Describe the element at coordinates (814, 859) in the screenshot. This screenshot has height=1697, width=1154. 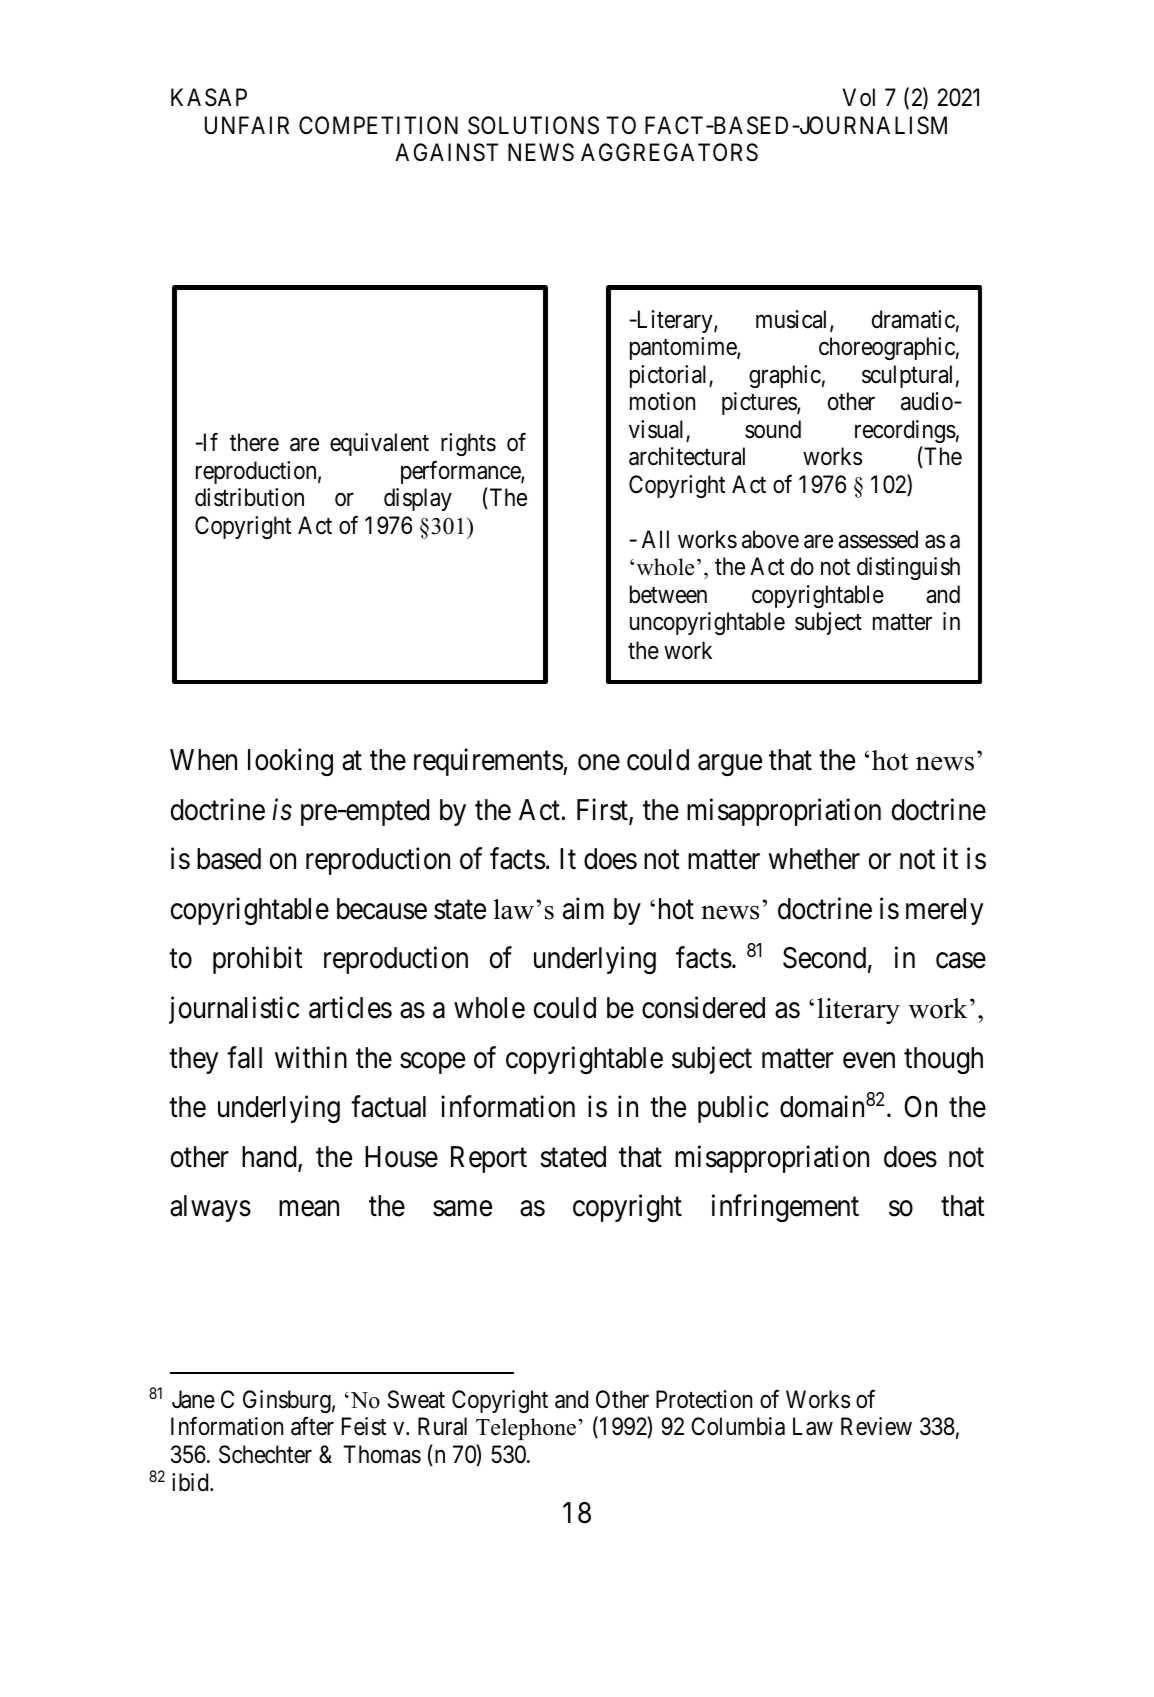
I see `whether` at that location.
